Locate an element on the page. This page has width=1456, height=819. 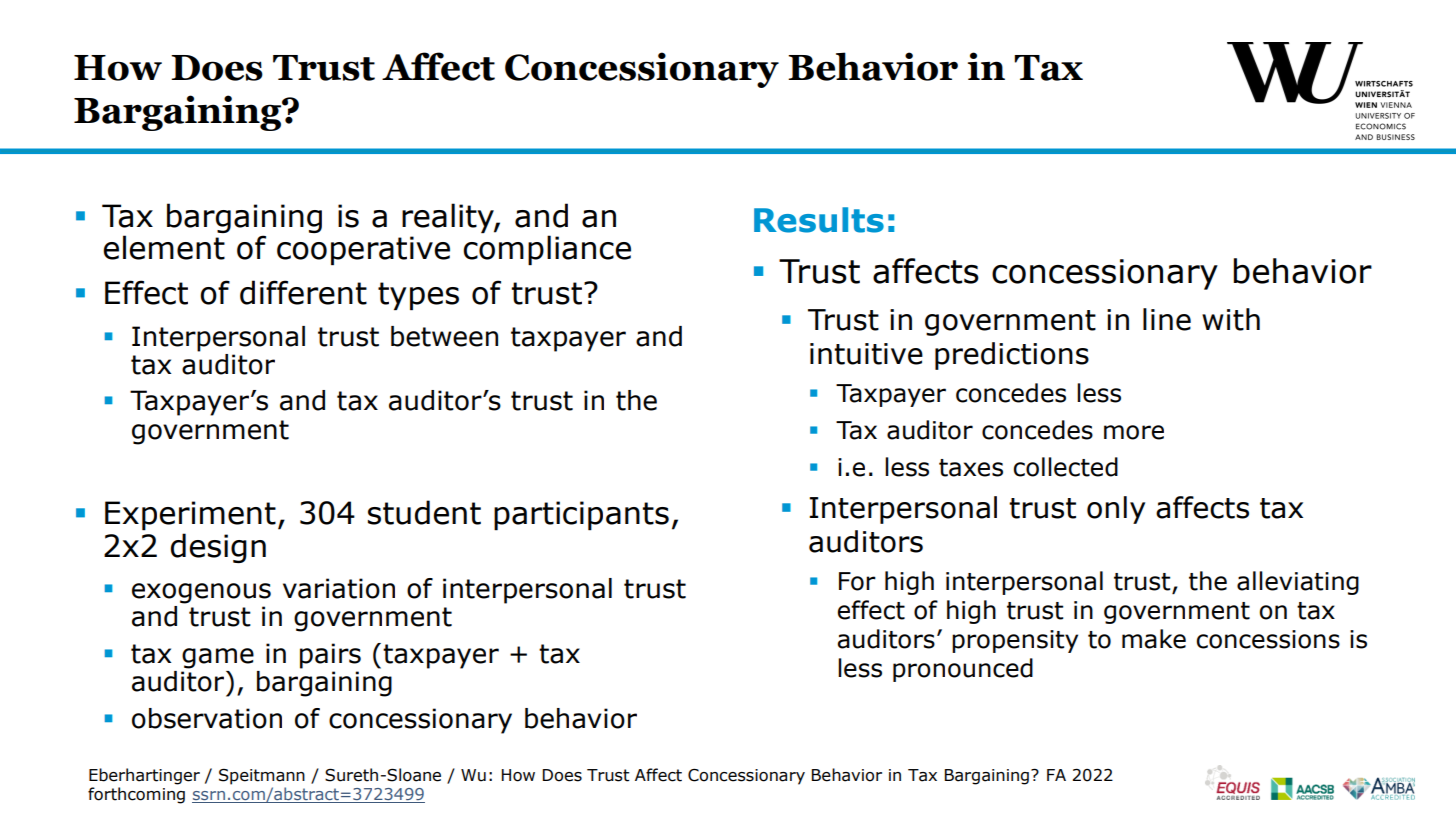
between is located at coordinates (444, 336).
